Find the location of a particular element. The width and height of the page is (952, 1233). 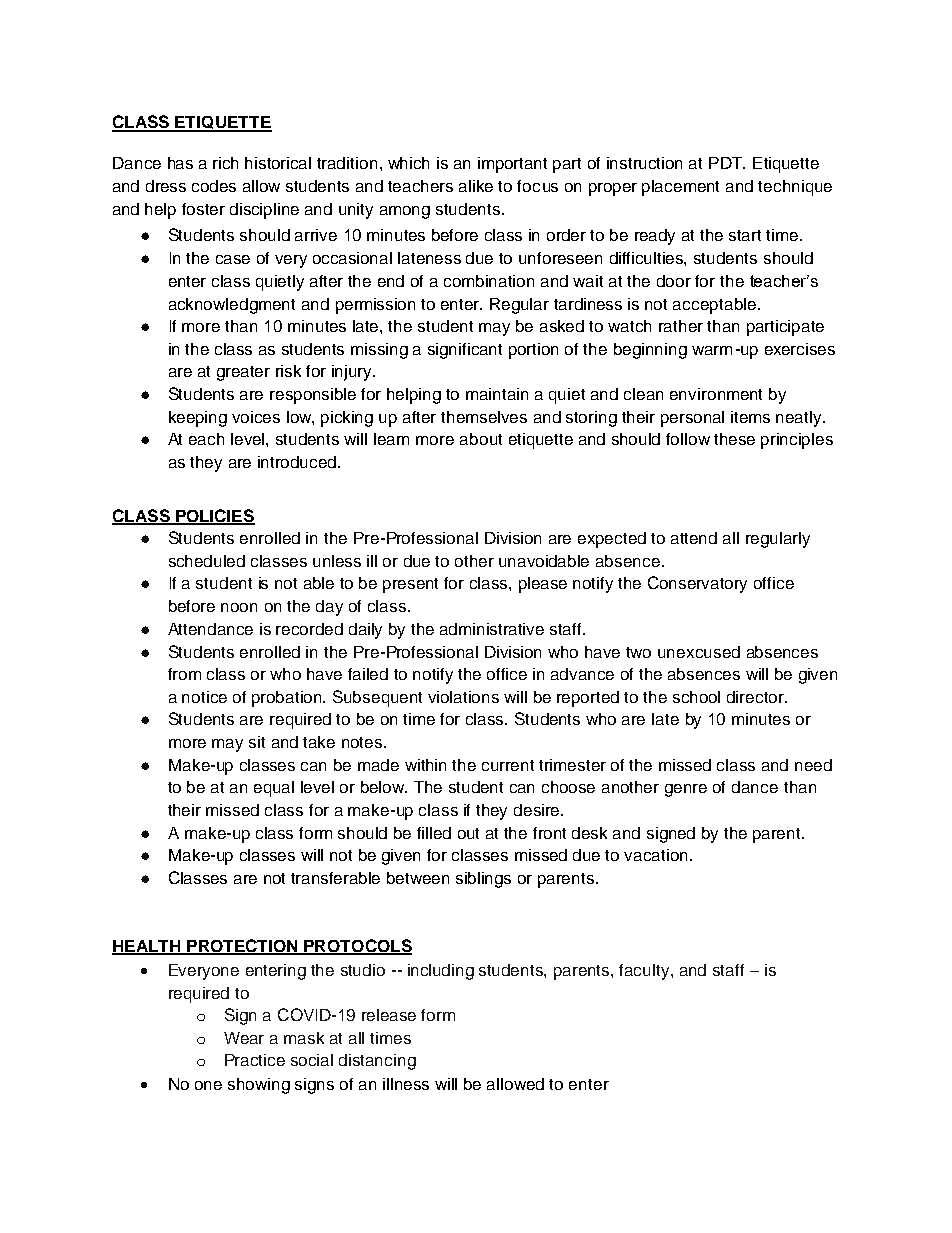

themselves is located at coordinates (484, 417).
